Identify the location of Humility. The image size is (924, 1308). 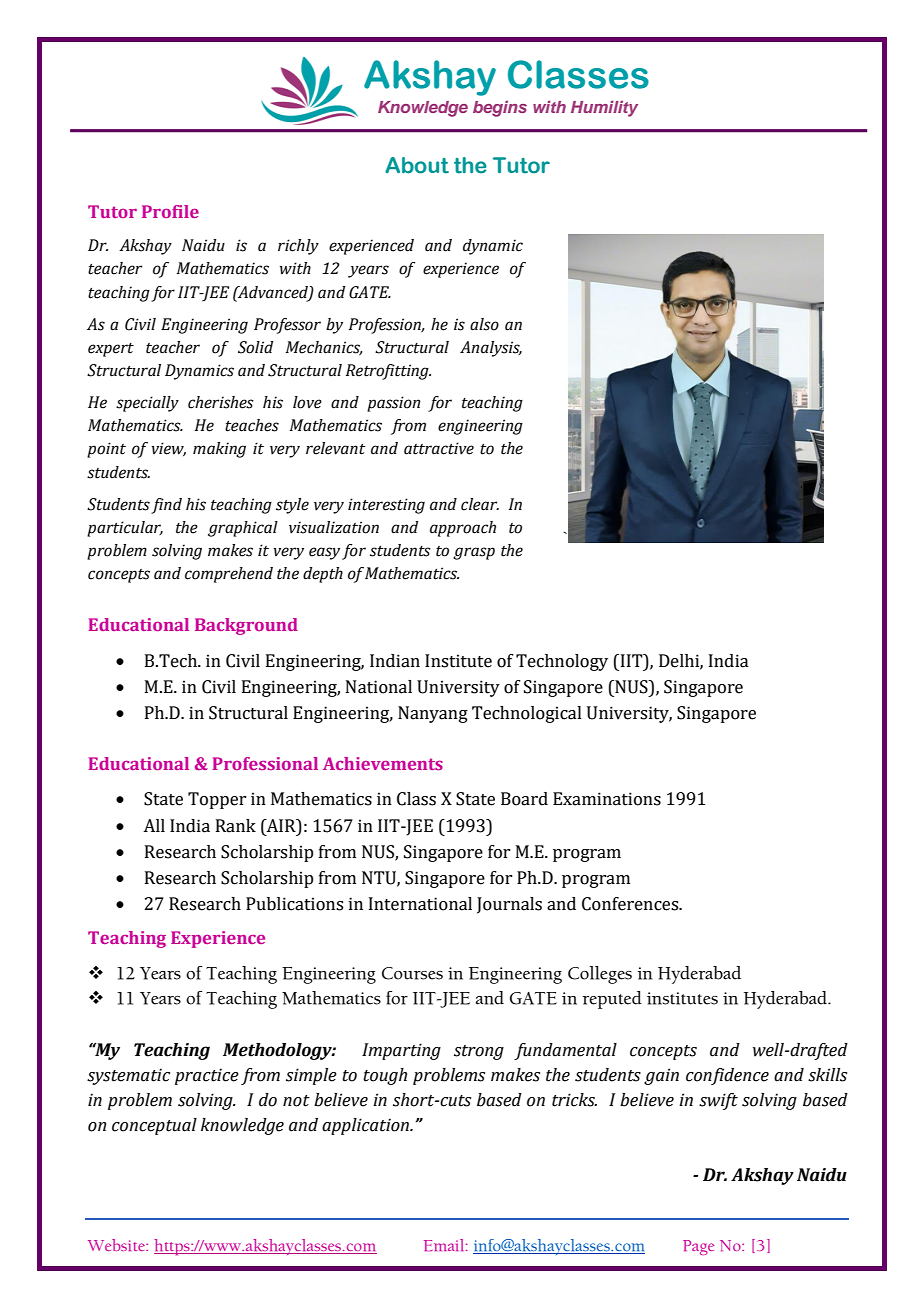
(604, 109).
